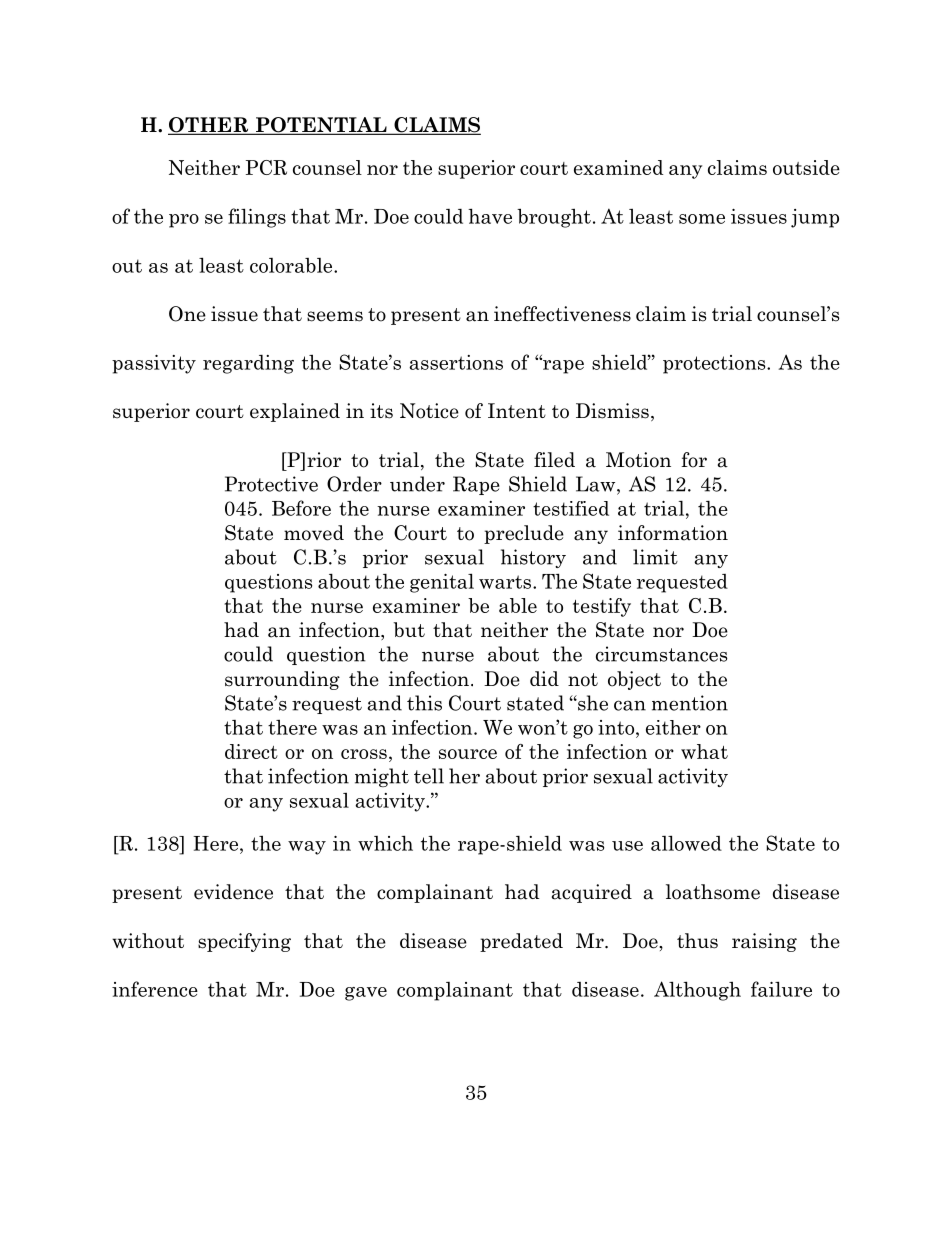 This screenshot has width=952, height=1233. Describe the element at coordinates (424, 703) in the screenshot. I see `this` at that location.
